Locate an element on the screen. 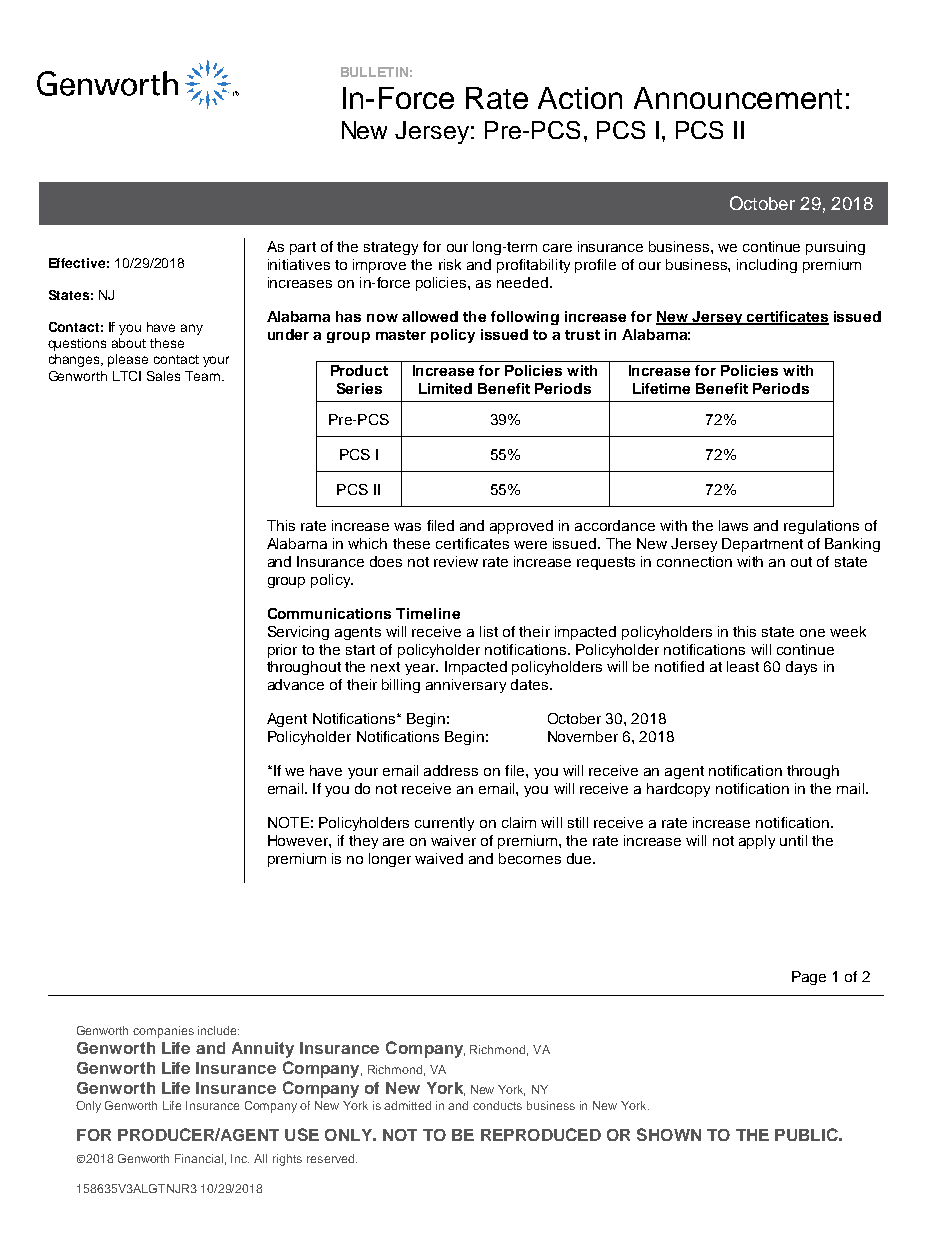 The image size is (952, 1233). waived is located at coordinates (439, 858).
